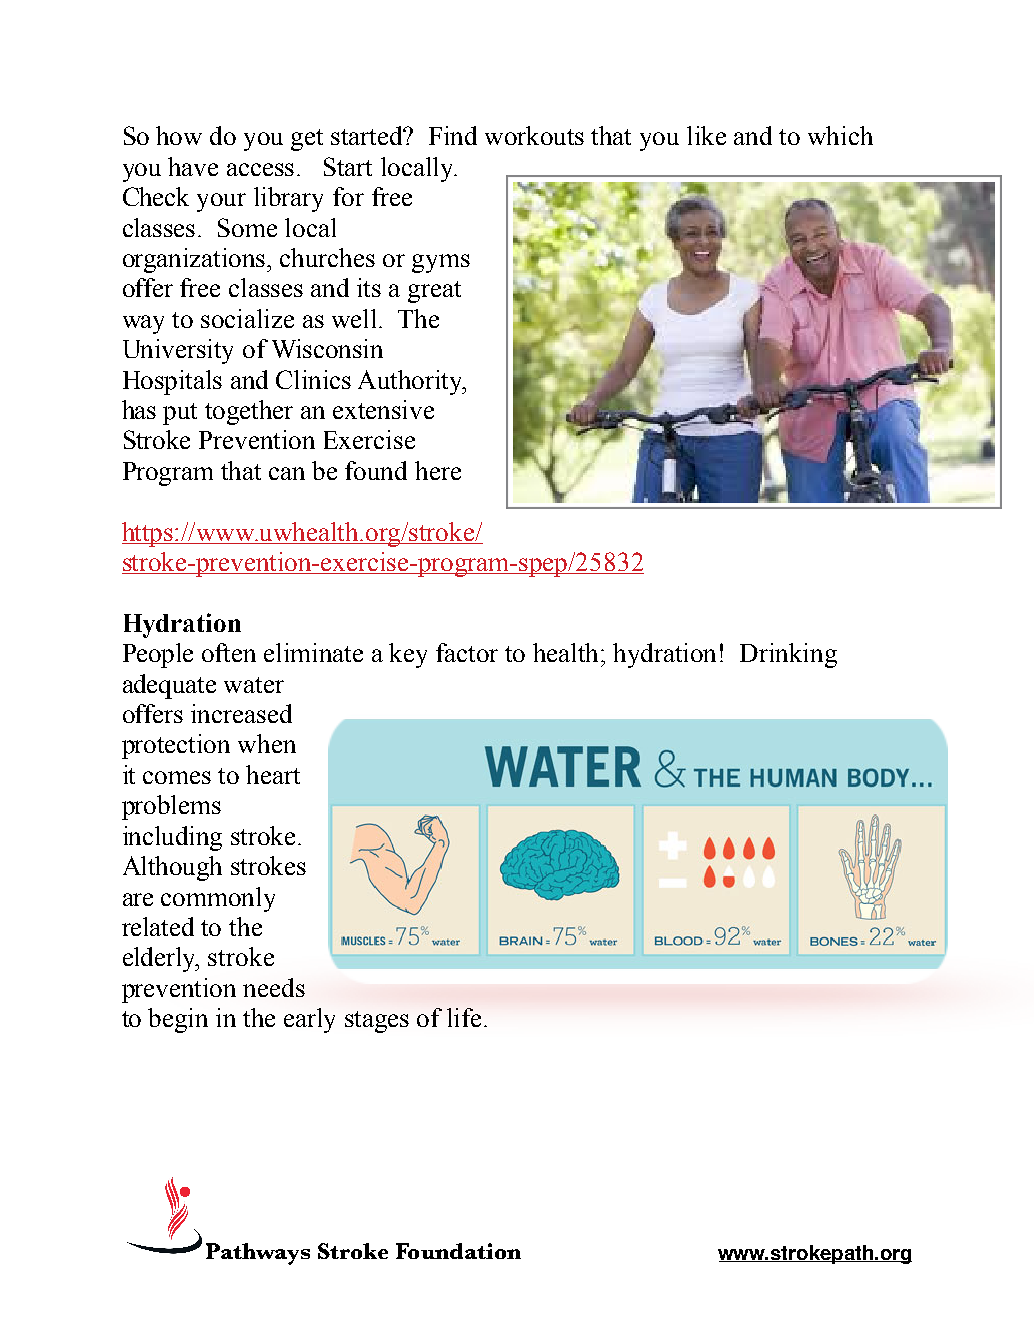 This image has width=1034, height=1338. I want to click on key, so click(408, 655).
